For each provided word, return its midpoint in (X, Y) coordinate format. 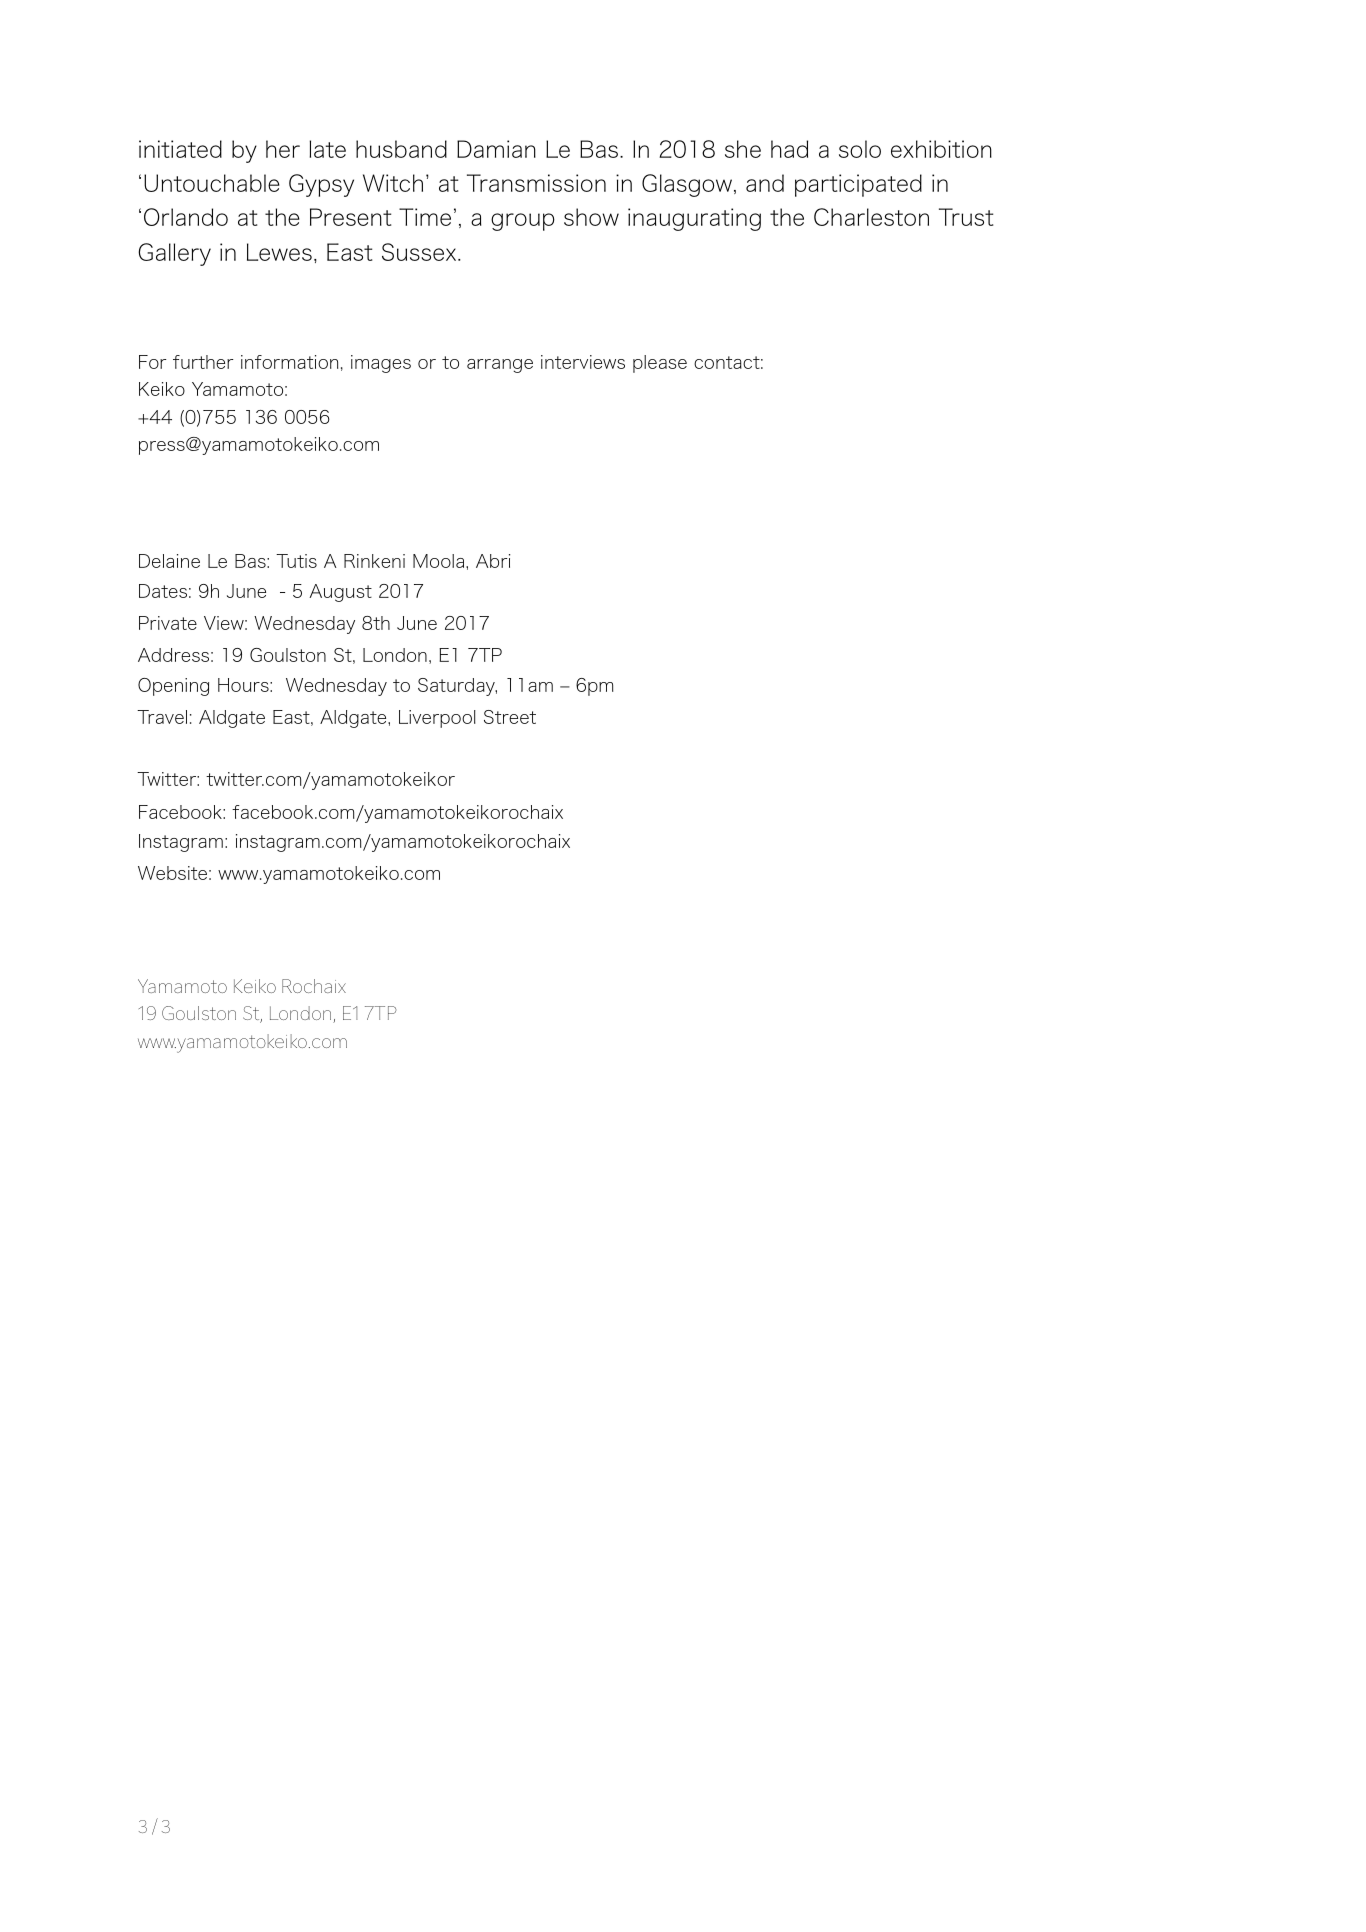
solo (860, 149)
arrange (500, 366)
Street (510, 717)
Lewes (279, 252)
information (289, 362)
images (381, 364)
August (340, 593)
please (660, 364)
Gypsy (321, 185)
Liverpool (437, 719)
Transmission (536, 183)
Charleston (871, 217)
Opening (173, 687)
